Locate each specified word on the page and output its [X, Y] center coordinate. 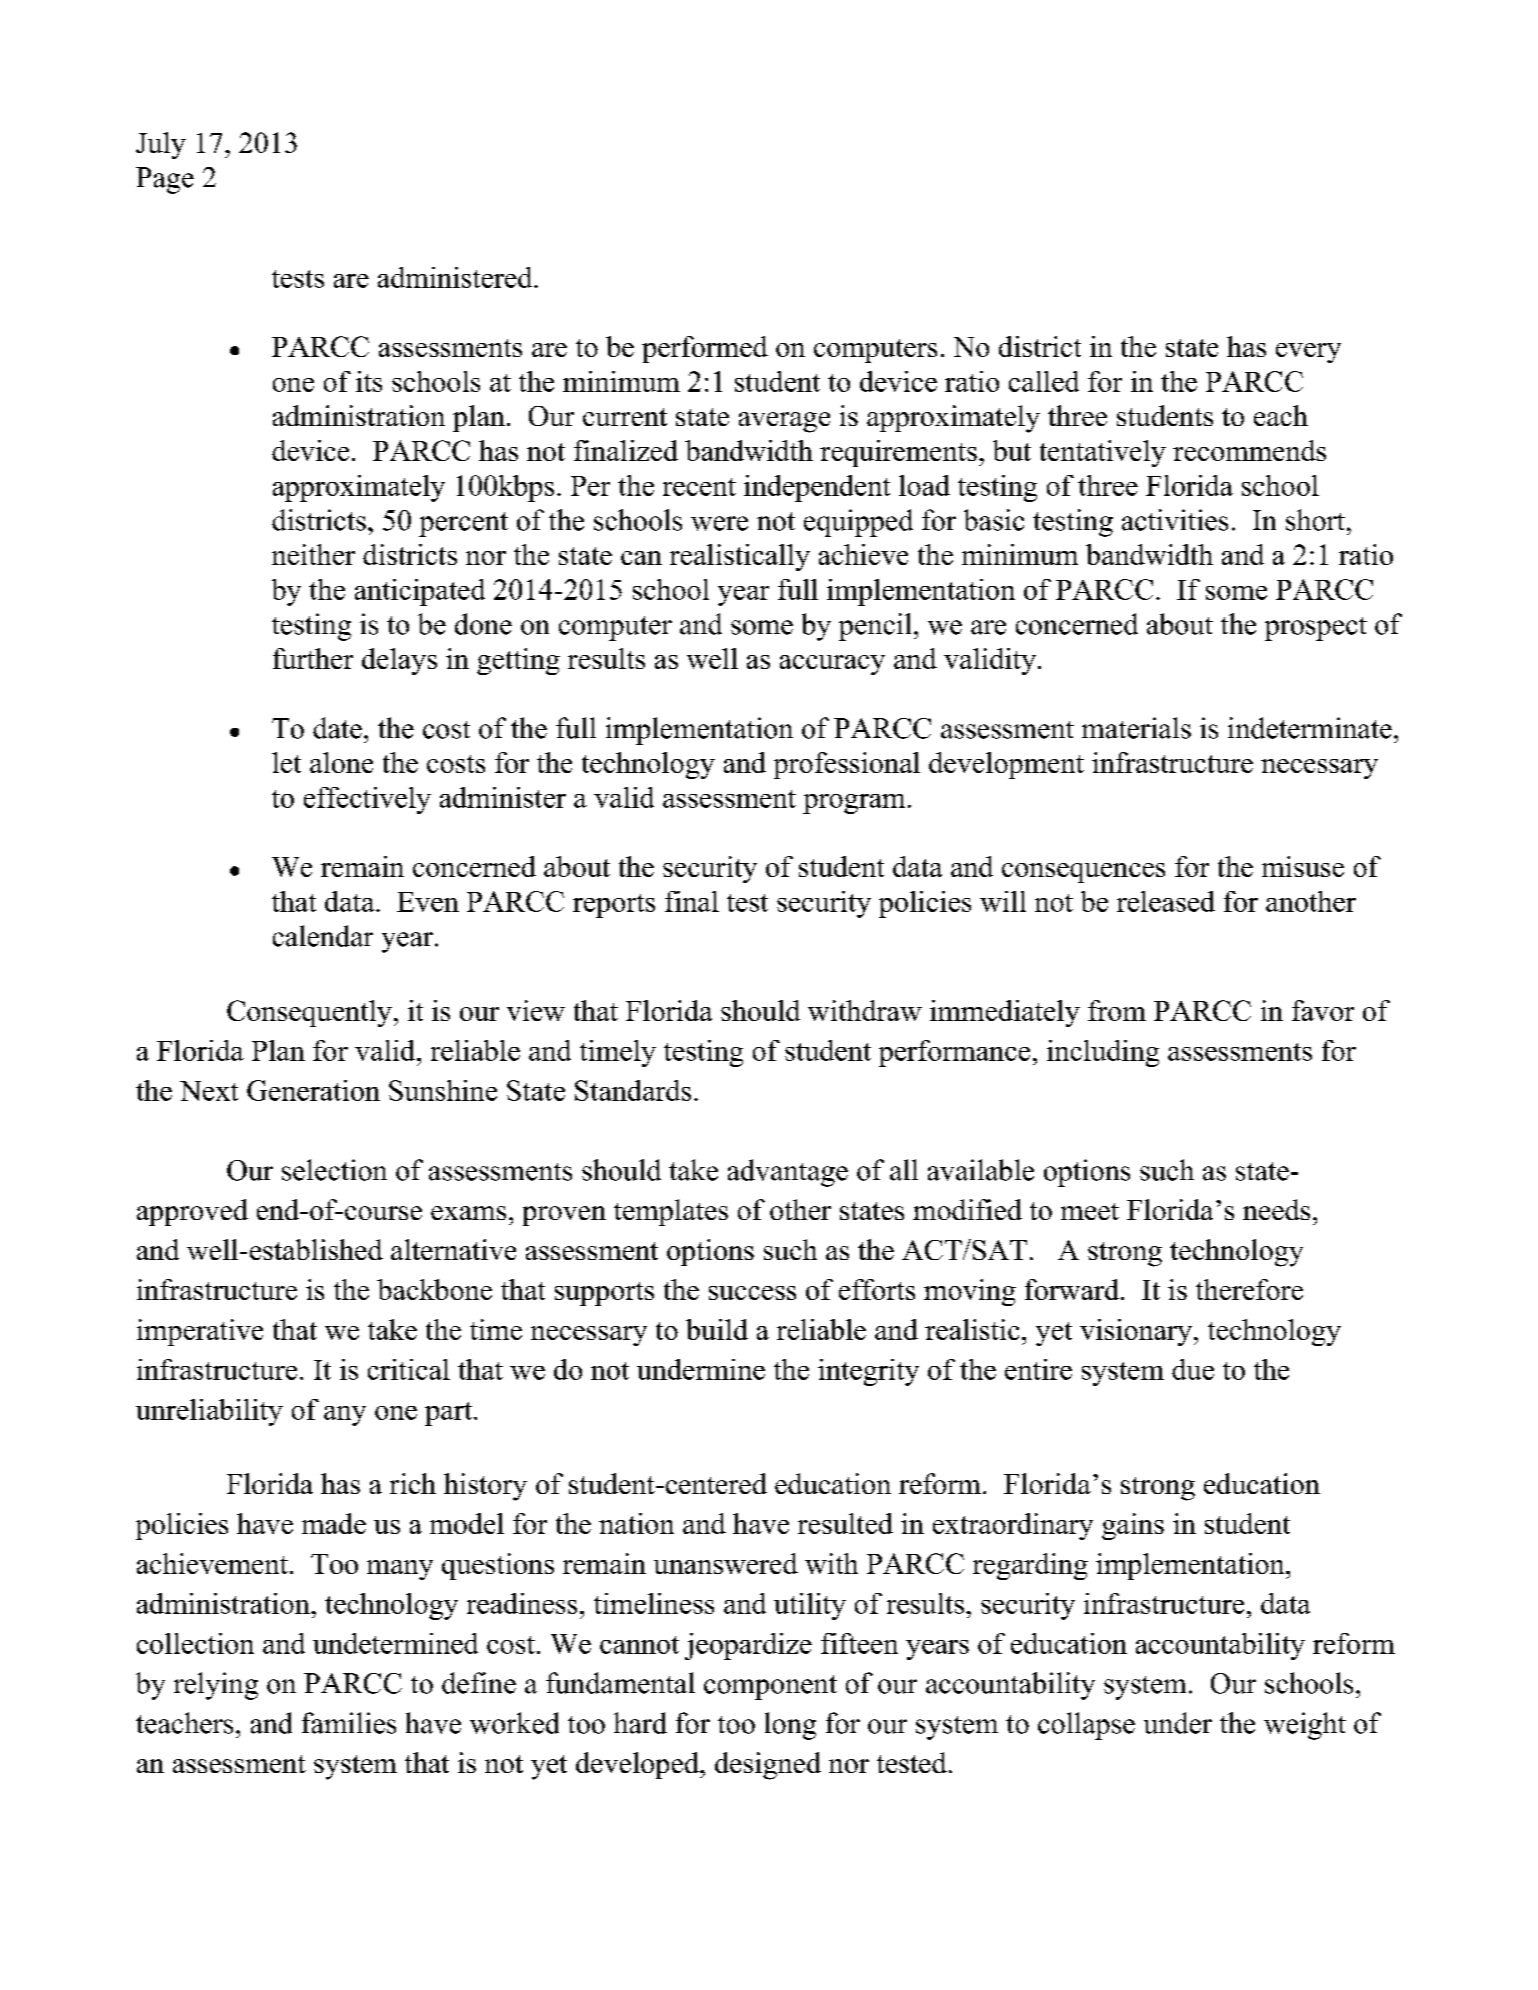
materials [1136, 728]
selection [334, 1170]
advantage [788, 1173]
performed [705, 349]
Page [165, 180]
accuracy [832, 665]
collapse [1086, 1726]
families [349, 1723]
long [790, 1726]
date [337, 728]
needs [1276, 1209]
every [1308, 353]
